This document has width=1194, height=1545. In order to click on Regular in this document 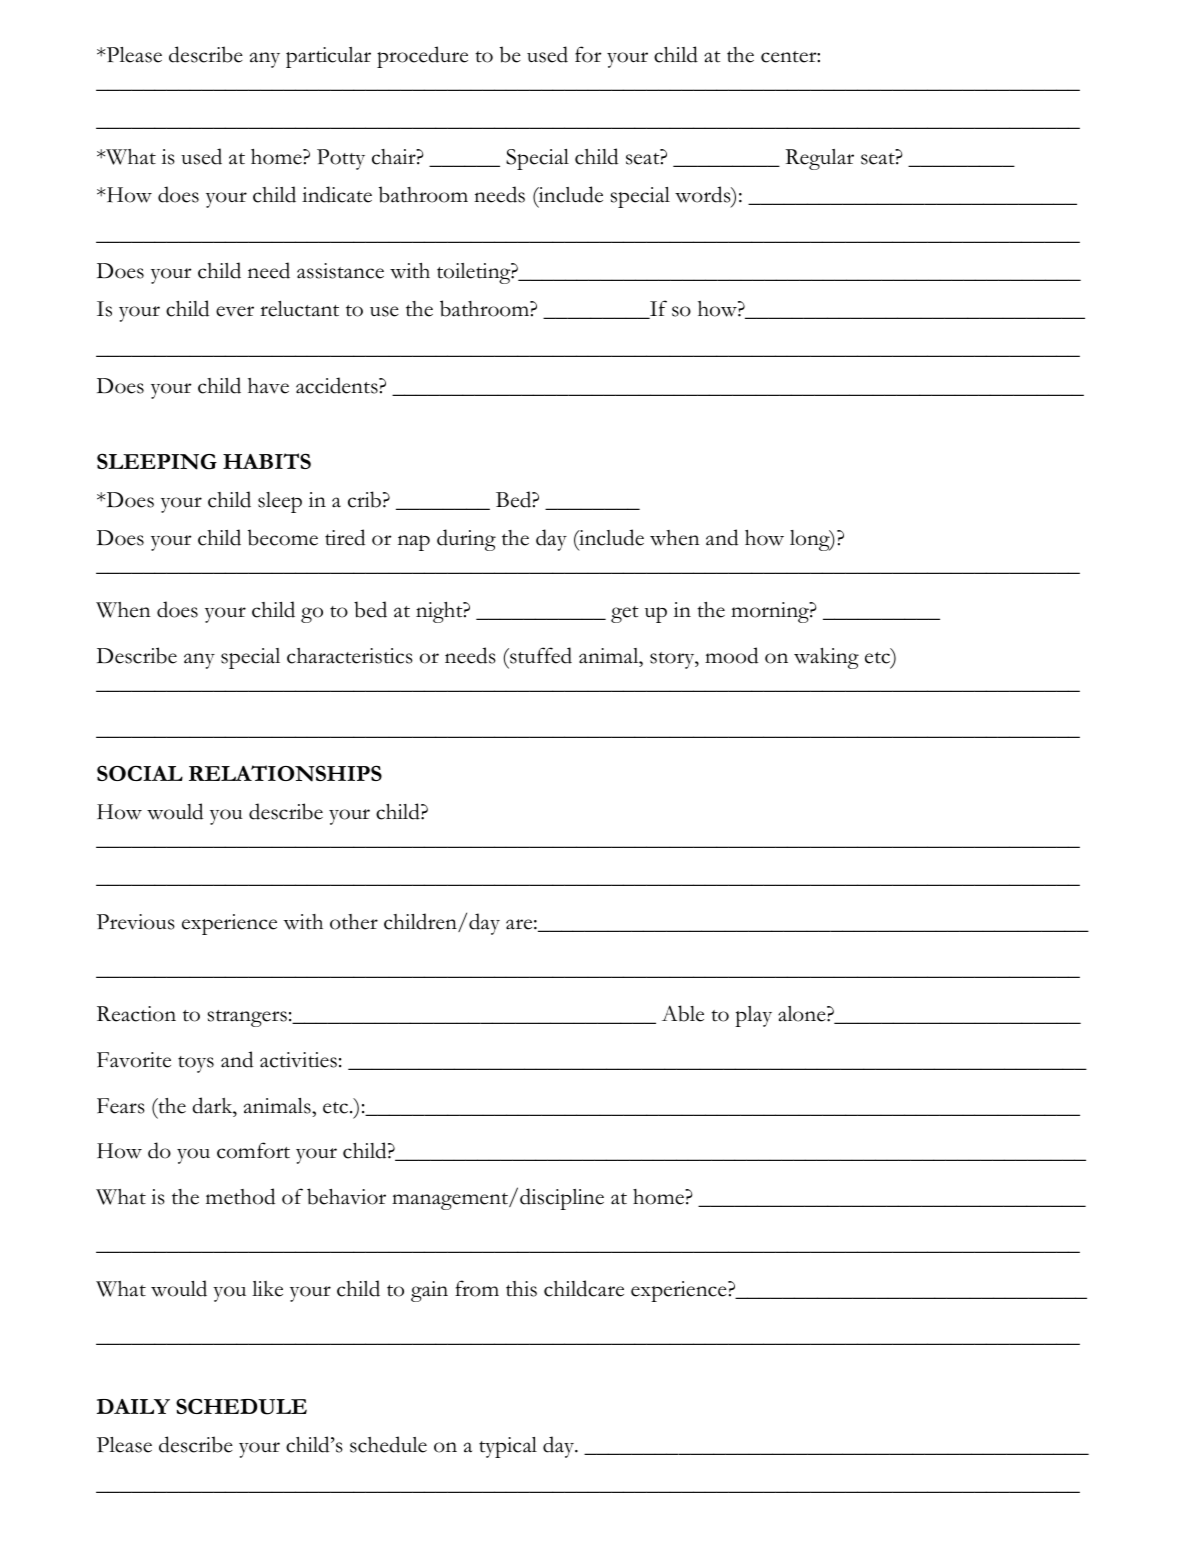, I will do `click(819, 159)`.
